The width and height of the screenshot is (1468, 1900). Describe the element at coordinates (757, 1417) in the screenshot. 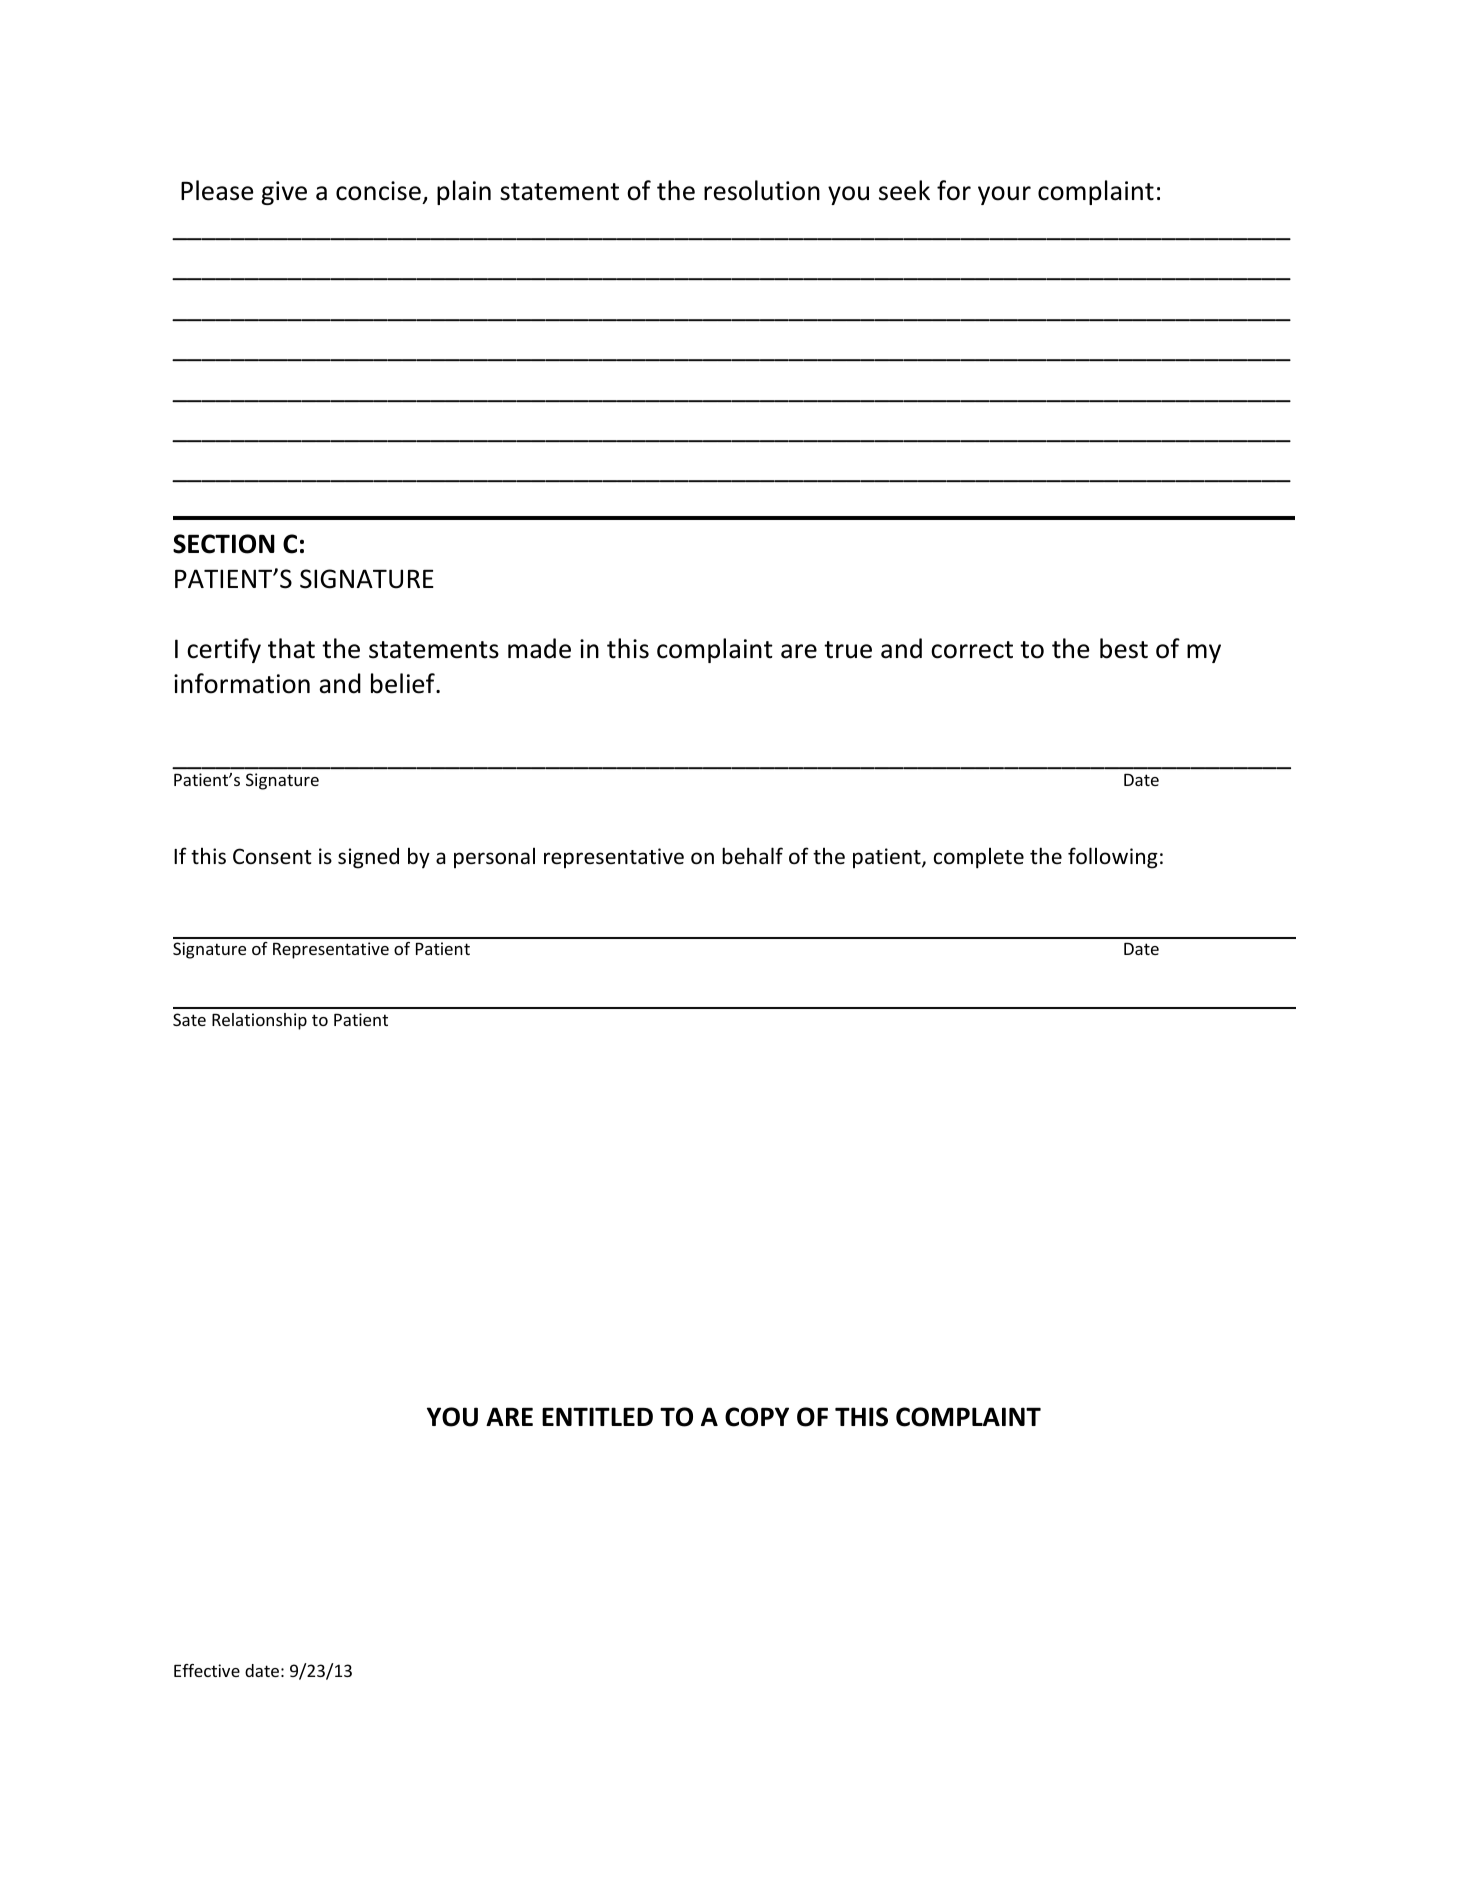

I see `COPY` at that location.
